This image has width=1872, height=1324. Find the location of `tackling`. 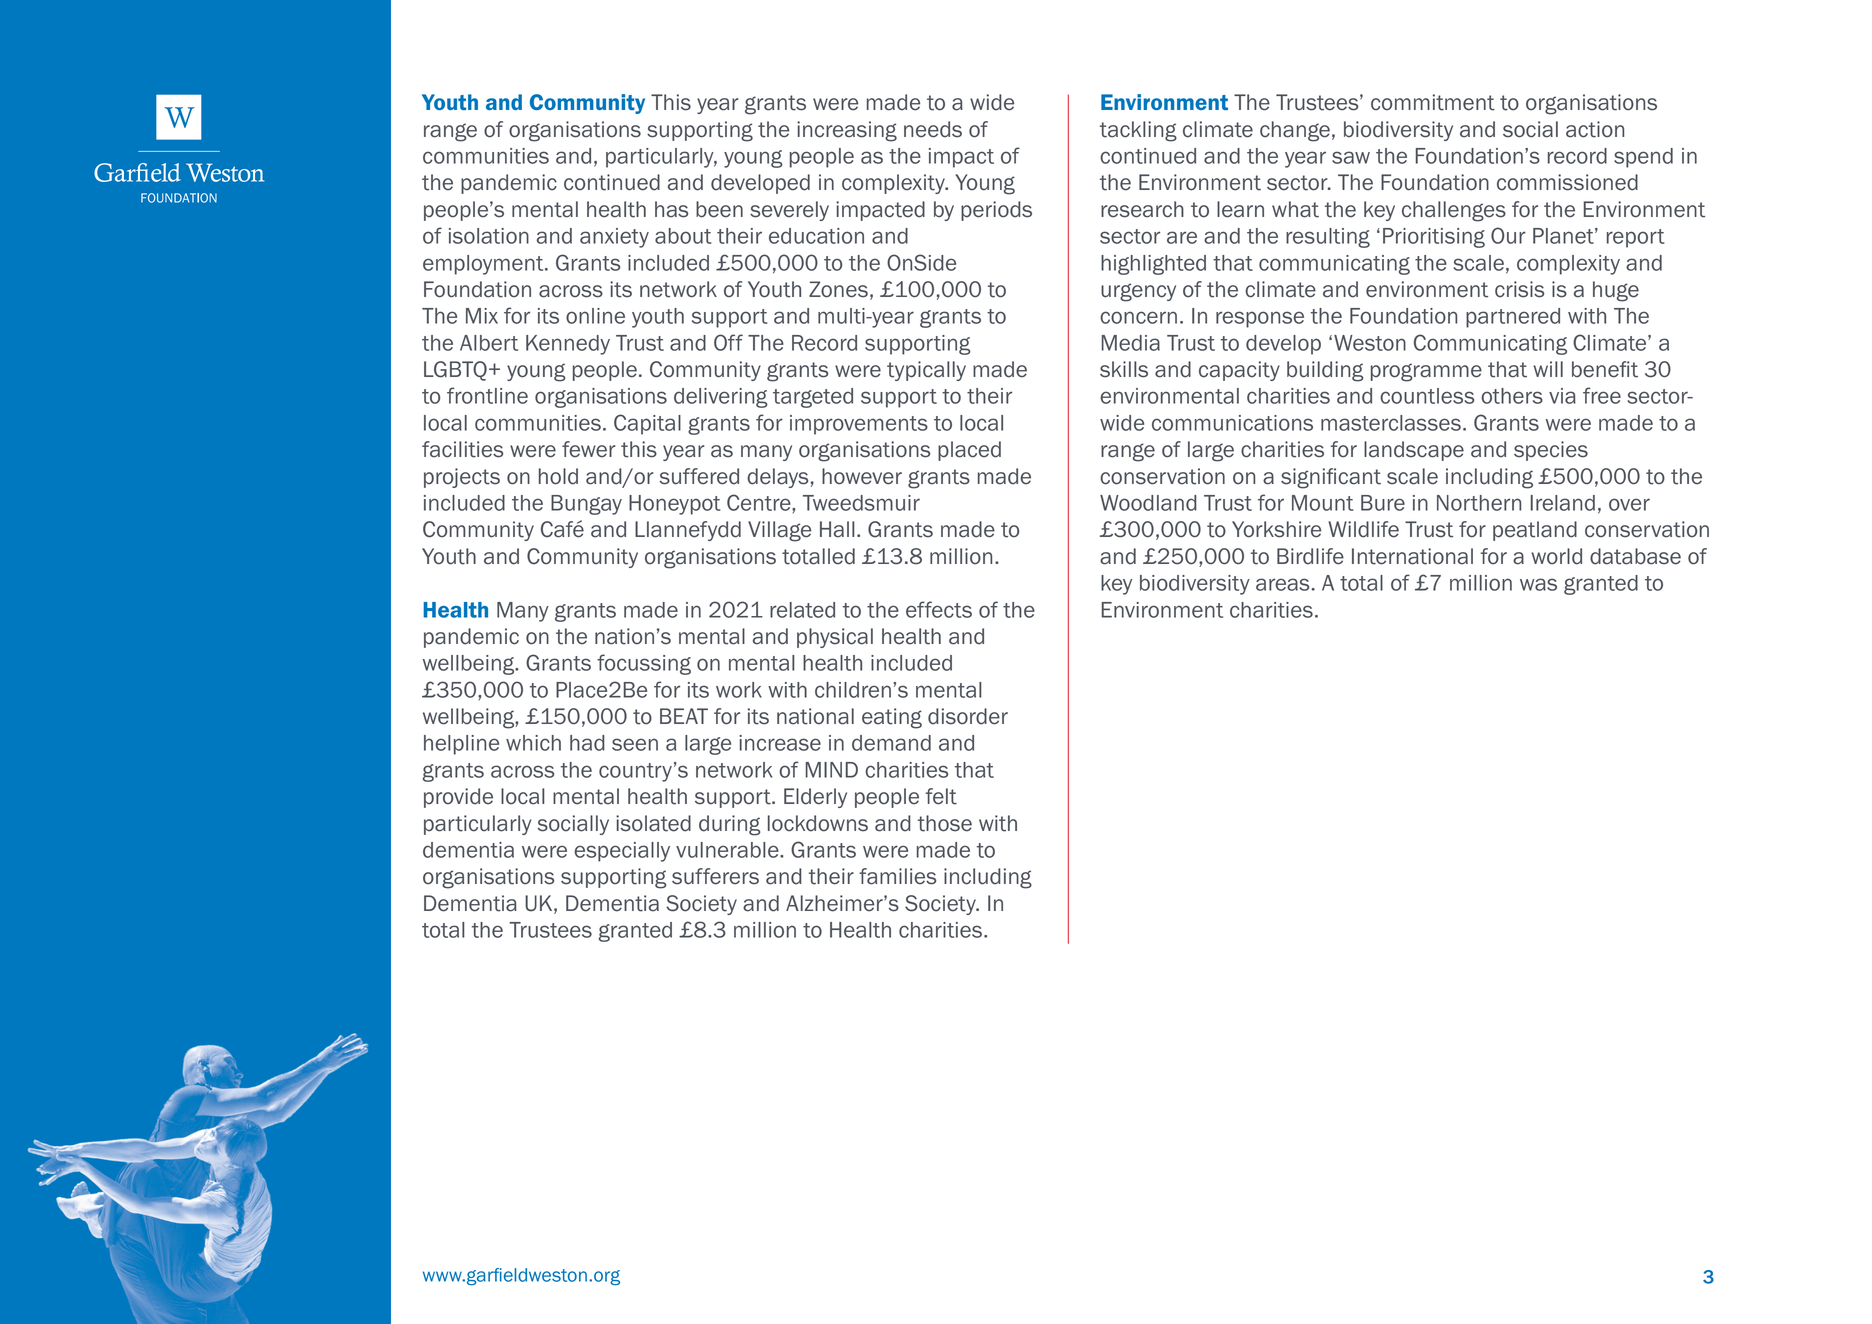

tackling is located at coordinates (1138, 131).
